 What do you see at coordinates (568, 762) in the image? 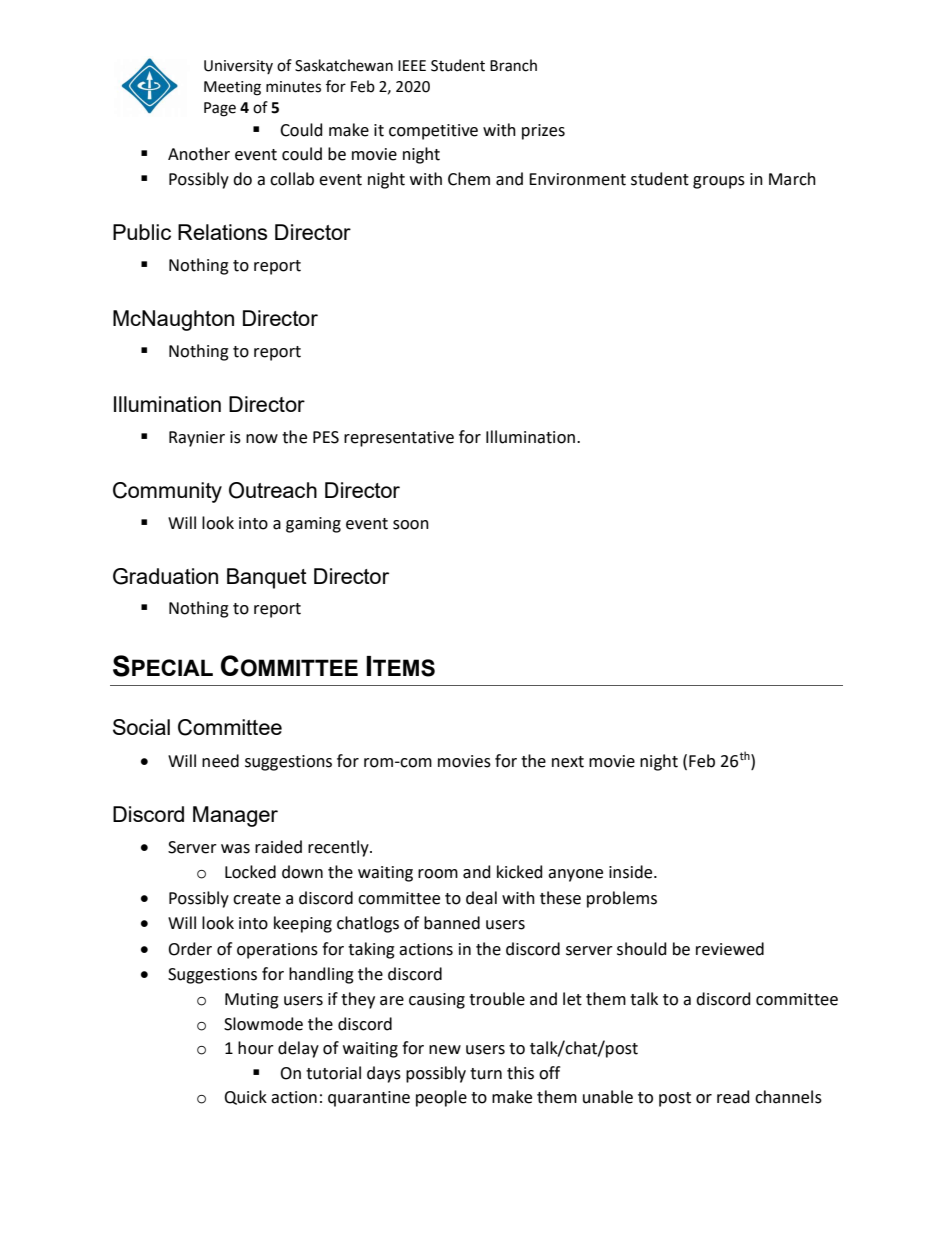
I see `next` at bounding box center [568, 762].
